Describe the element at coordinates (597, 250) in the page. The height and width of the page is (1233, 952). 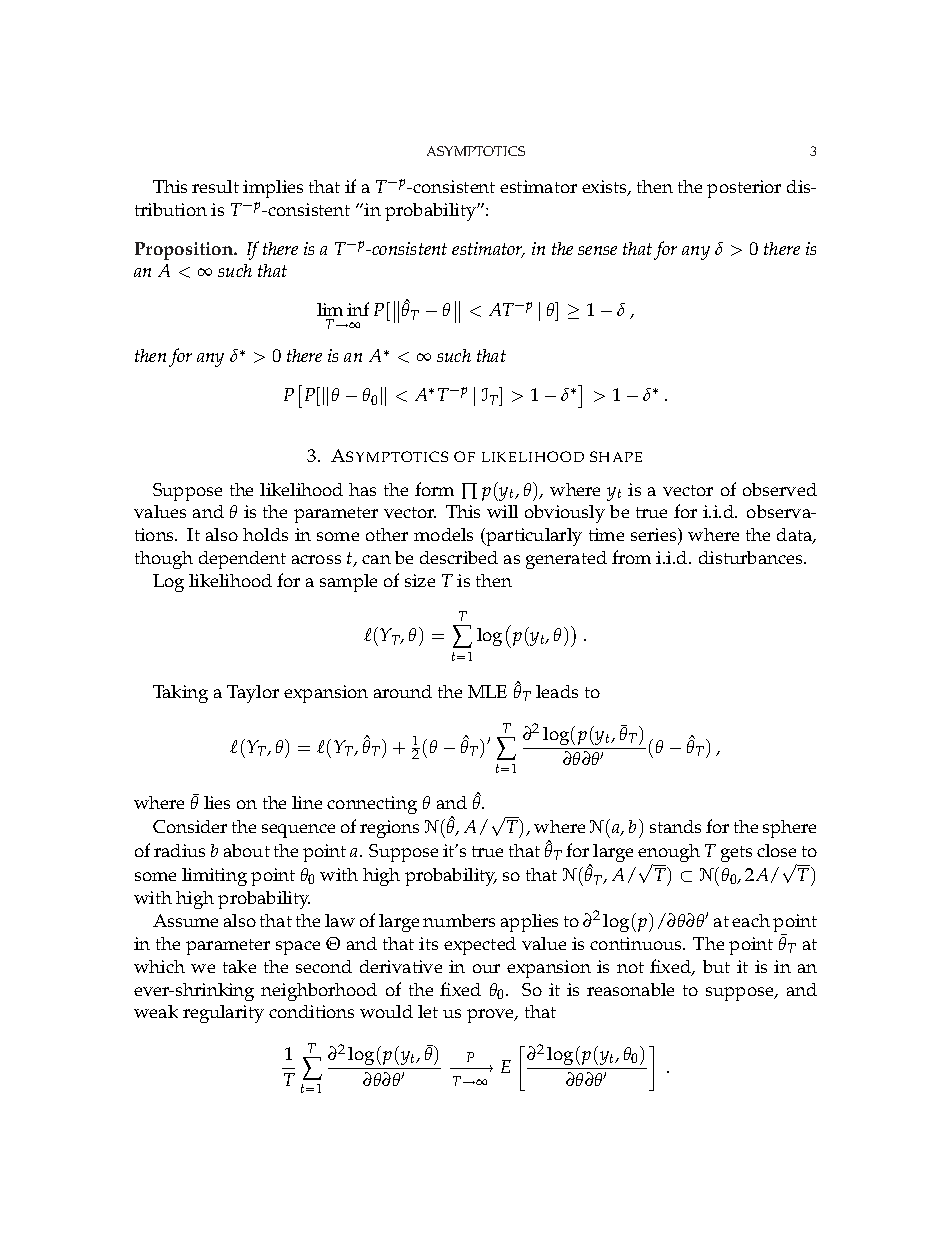
I see `sense` at that location.
